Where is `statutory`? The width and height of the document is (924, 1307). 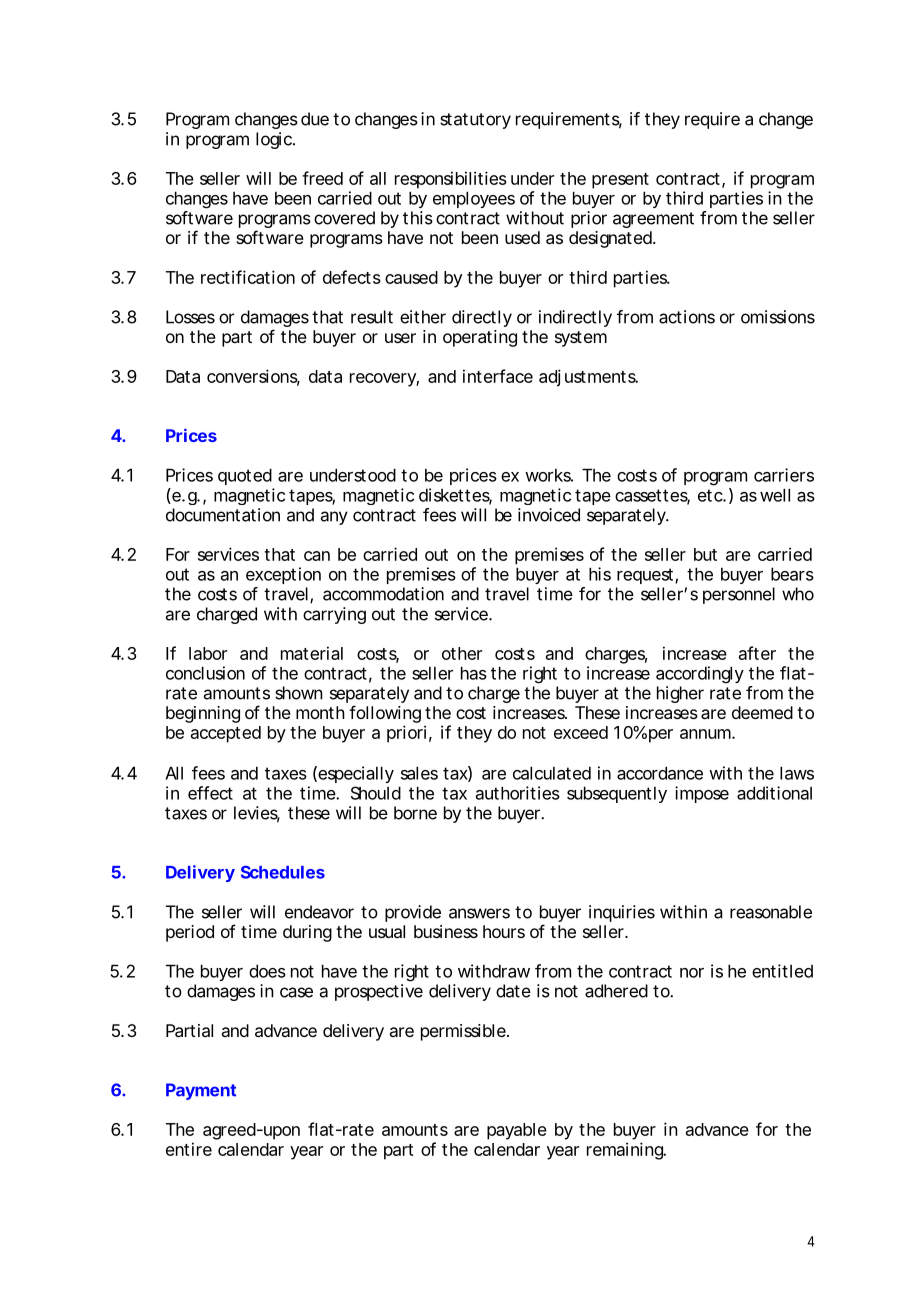 statutory is located at coordinates (475, 121).
